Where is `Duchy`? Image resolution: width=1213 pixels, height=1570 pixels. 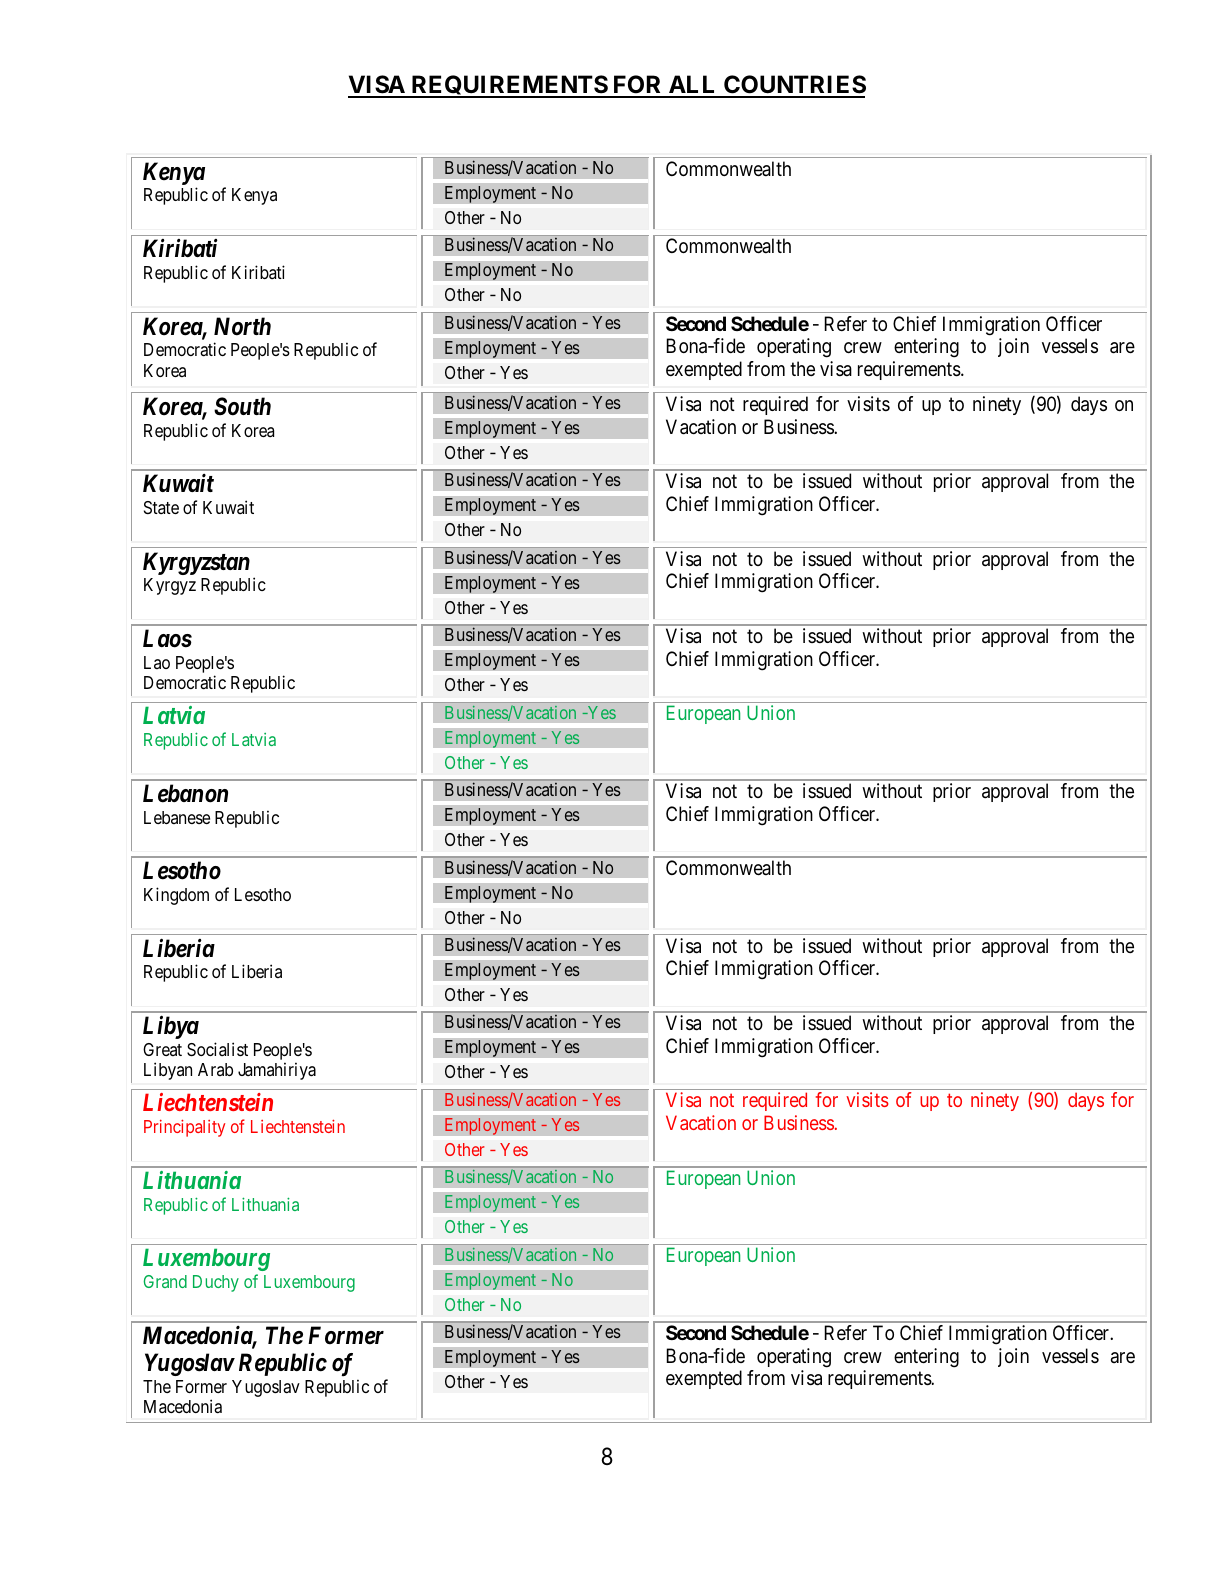
Duchy is located at coordinates (216, 1283).
